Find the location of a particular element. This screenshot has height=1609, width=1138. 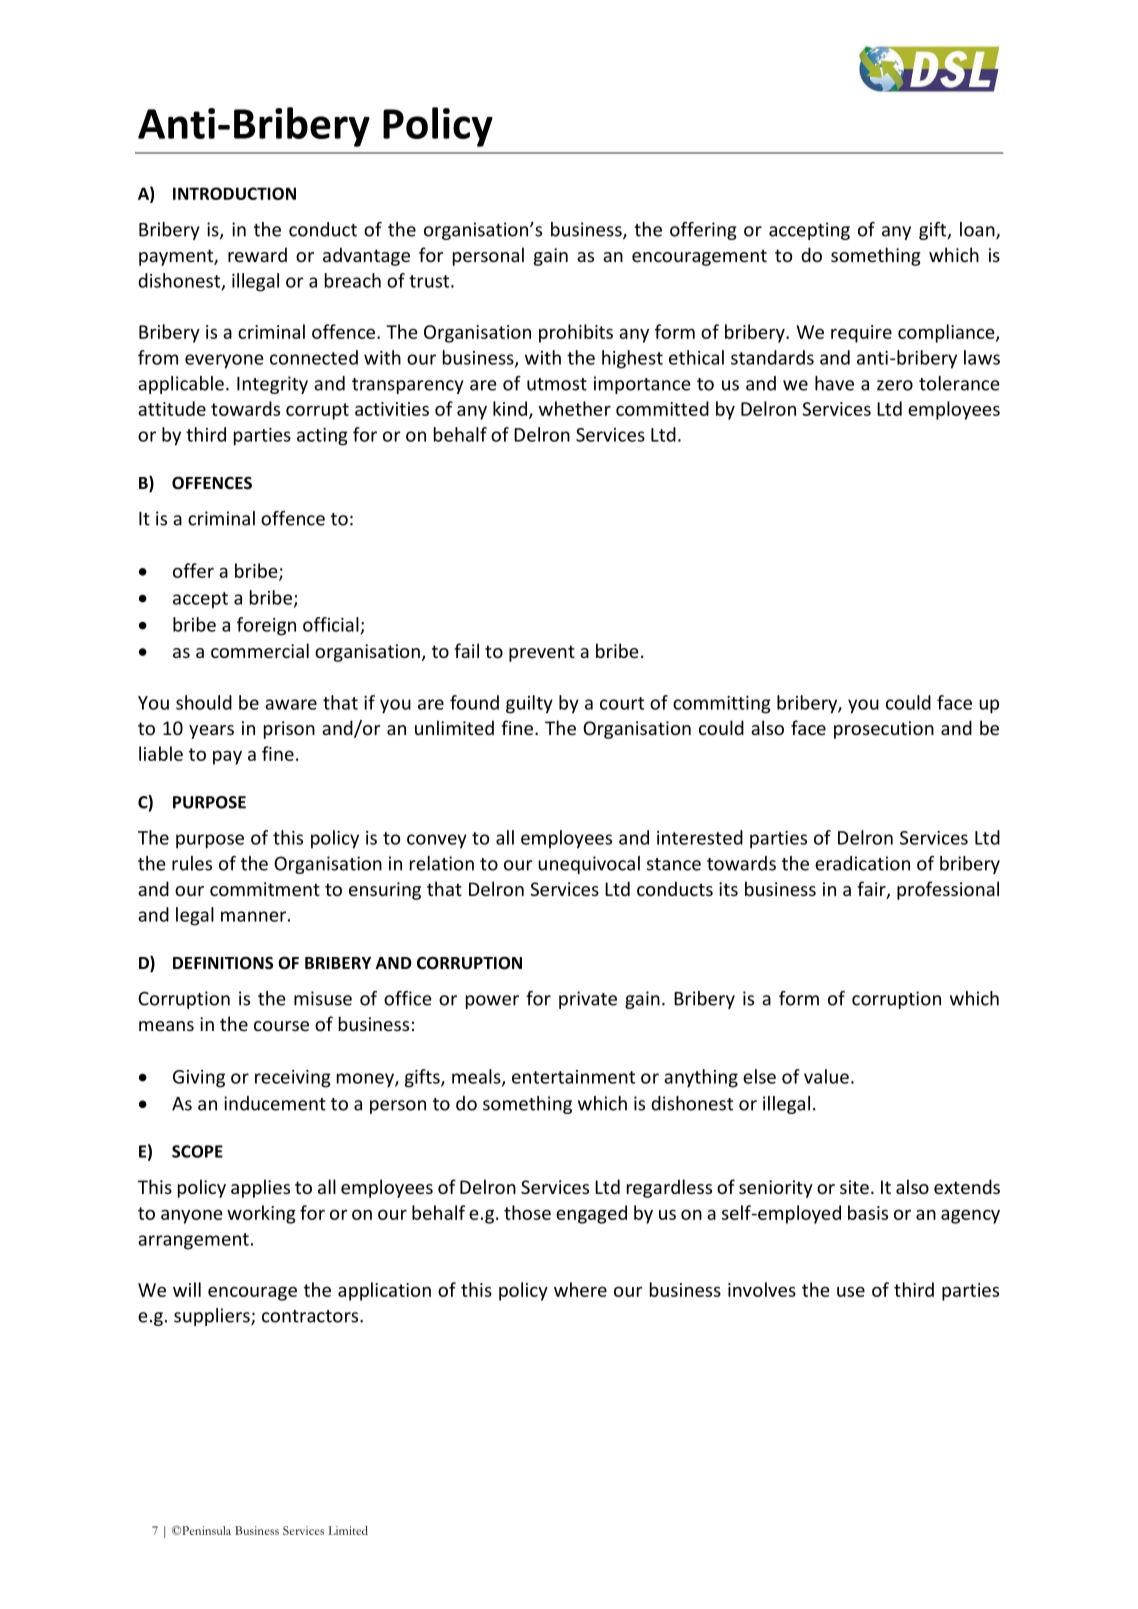

private is located at coordinates (588, 1000).
